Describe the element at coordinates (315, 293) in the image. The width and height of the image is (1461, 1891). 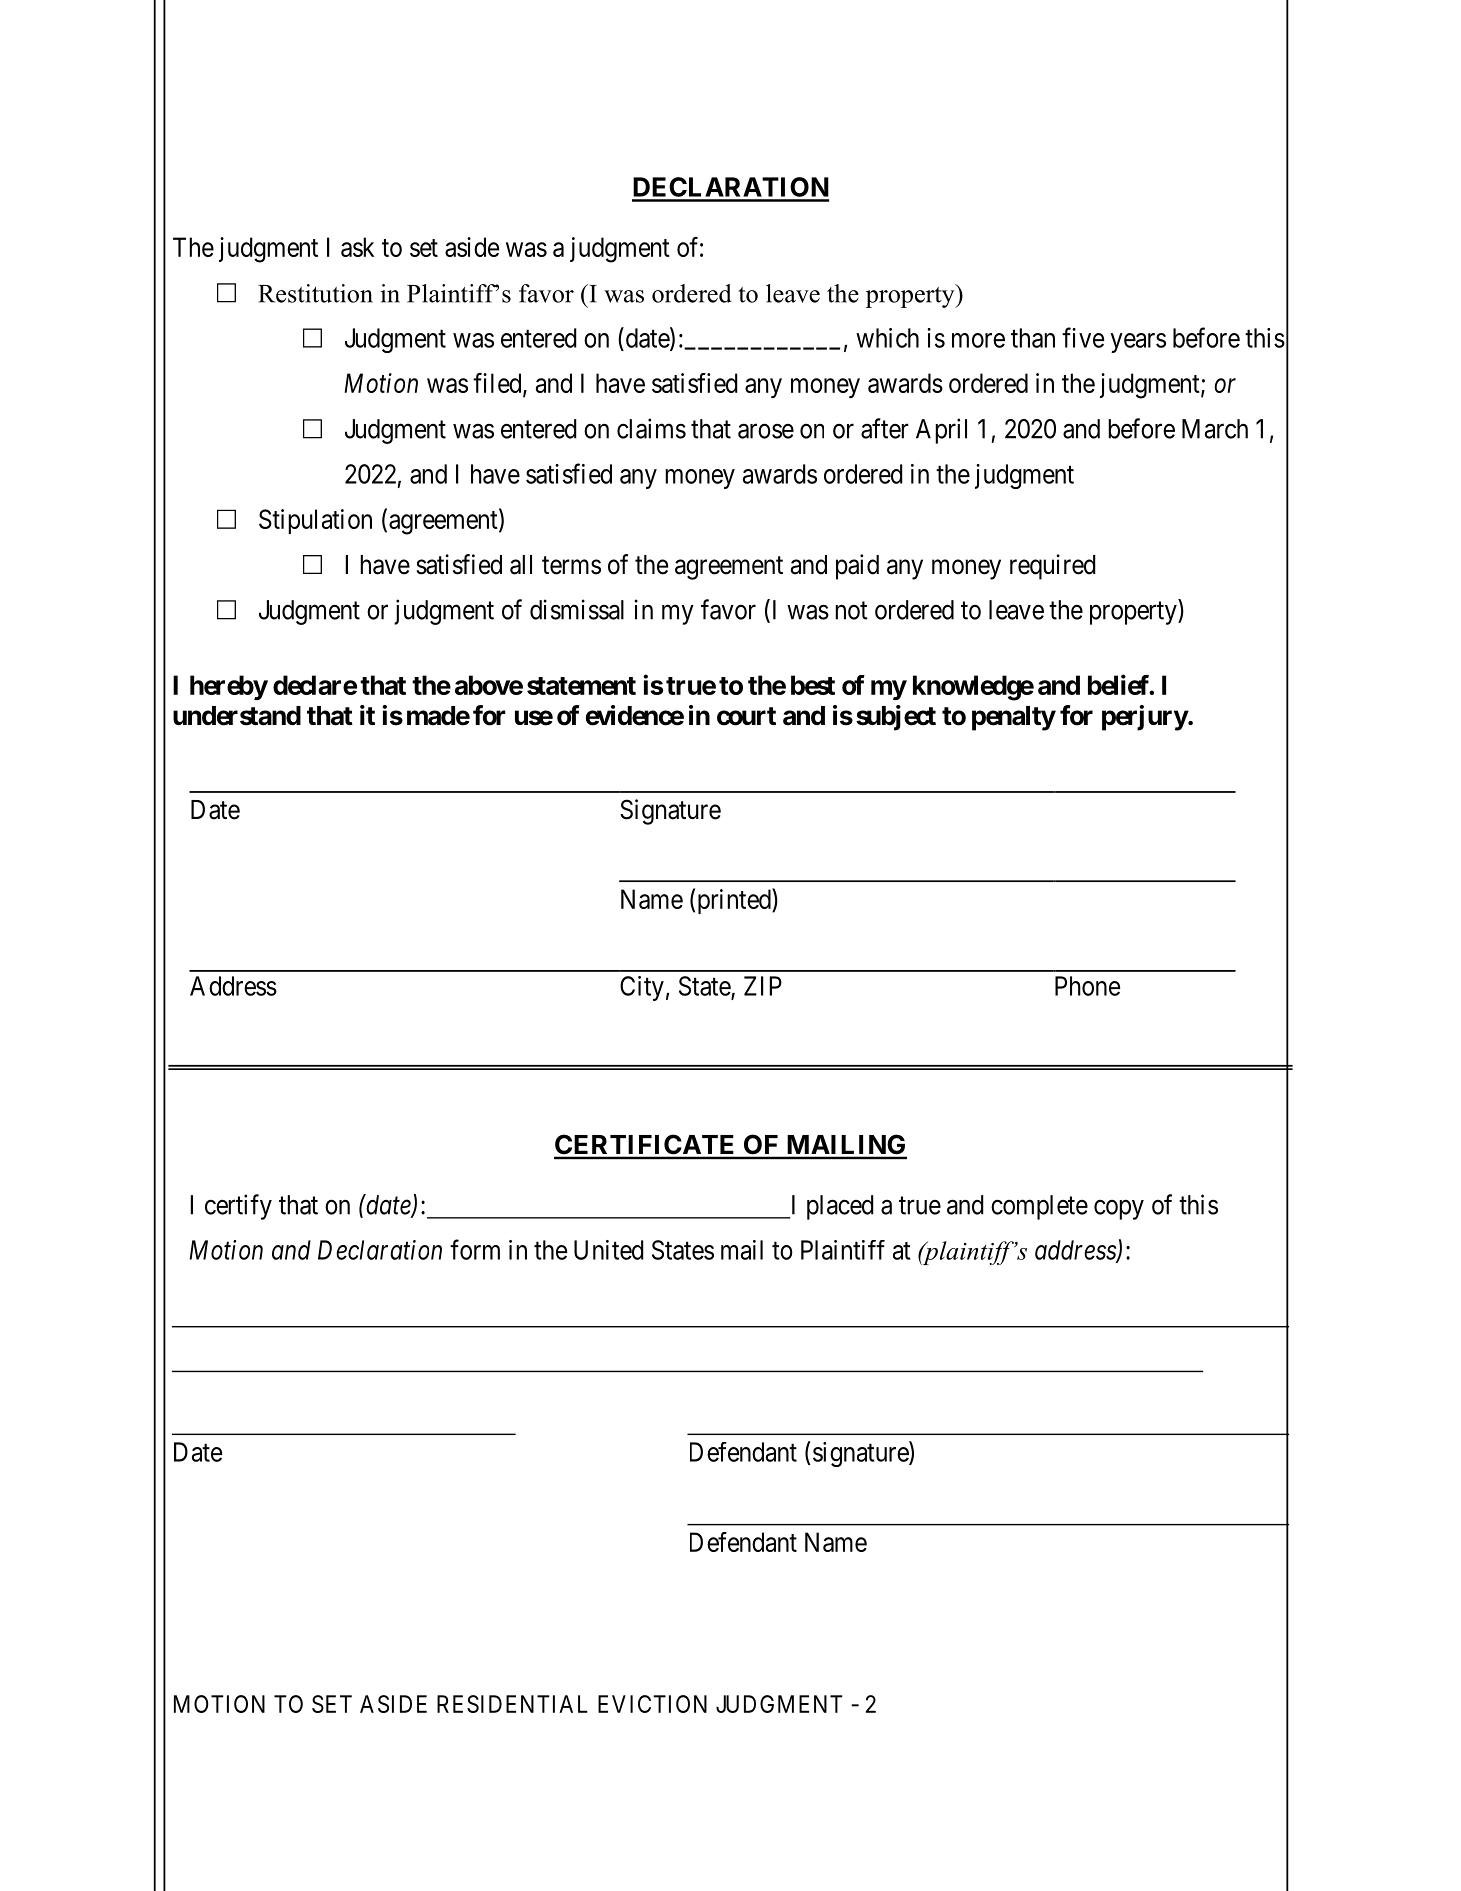
I see `Restitution` at that location.
